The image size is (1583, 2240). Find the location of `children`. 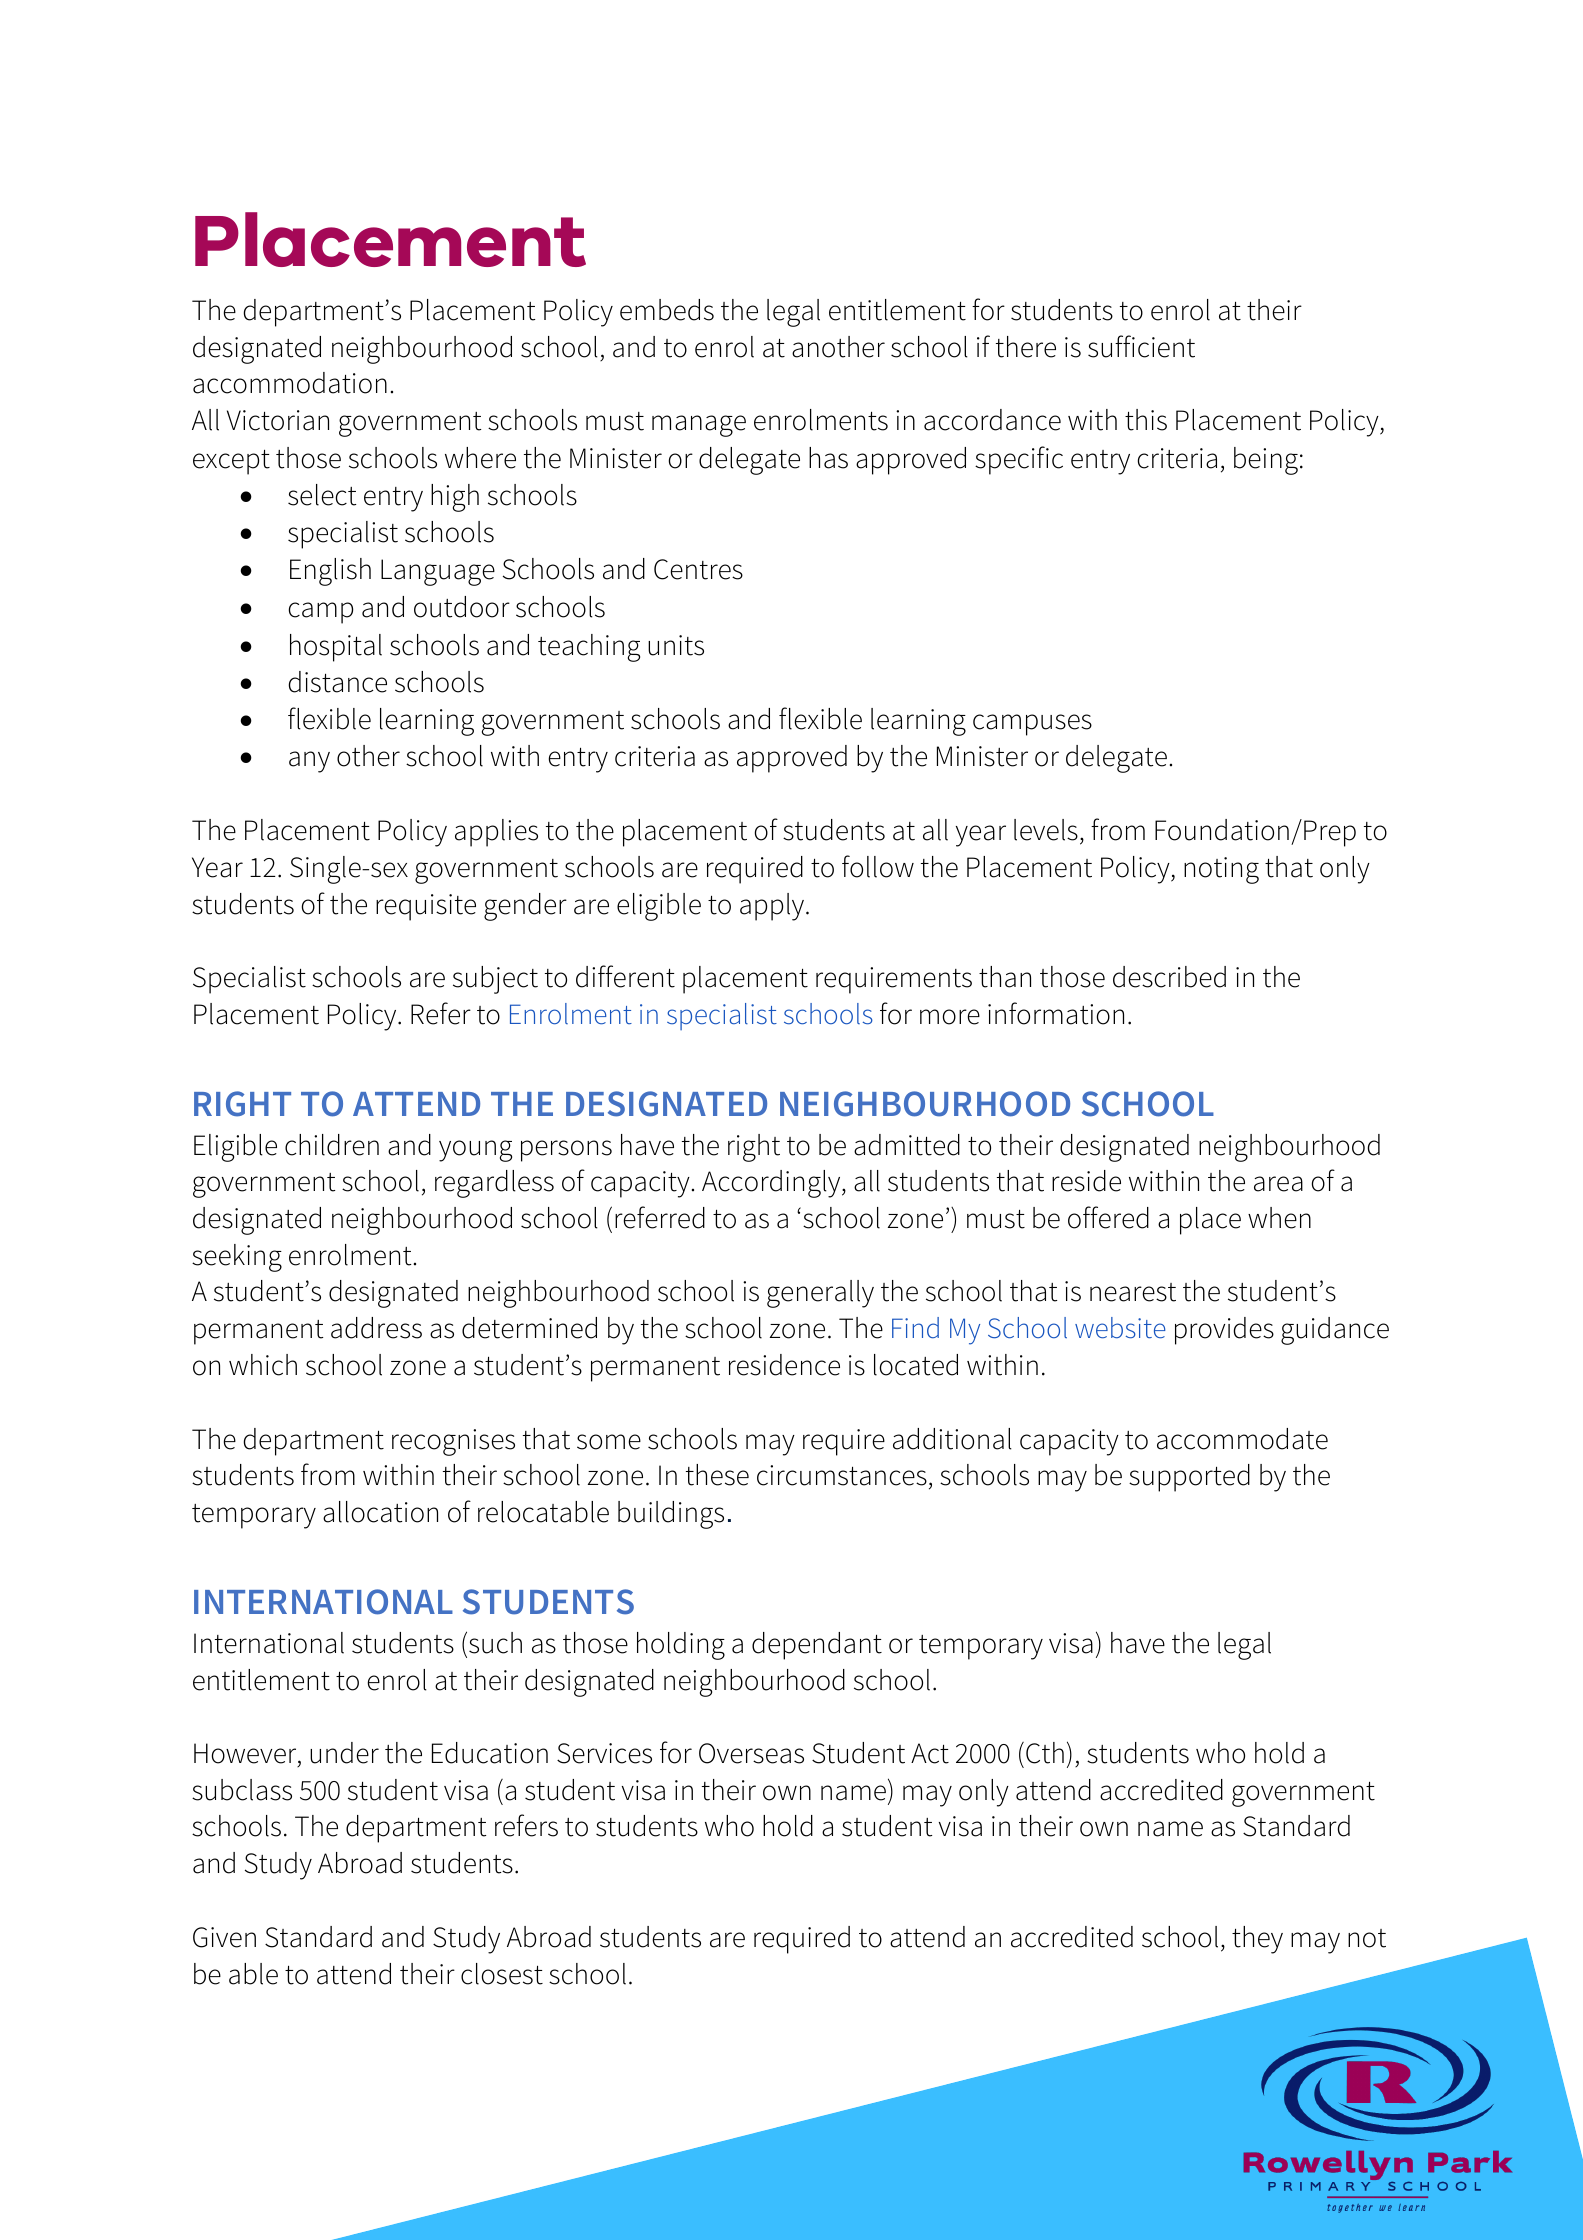

children is located at coordinates (332, 1145).
